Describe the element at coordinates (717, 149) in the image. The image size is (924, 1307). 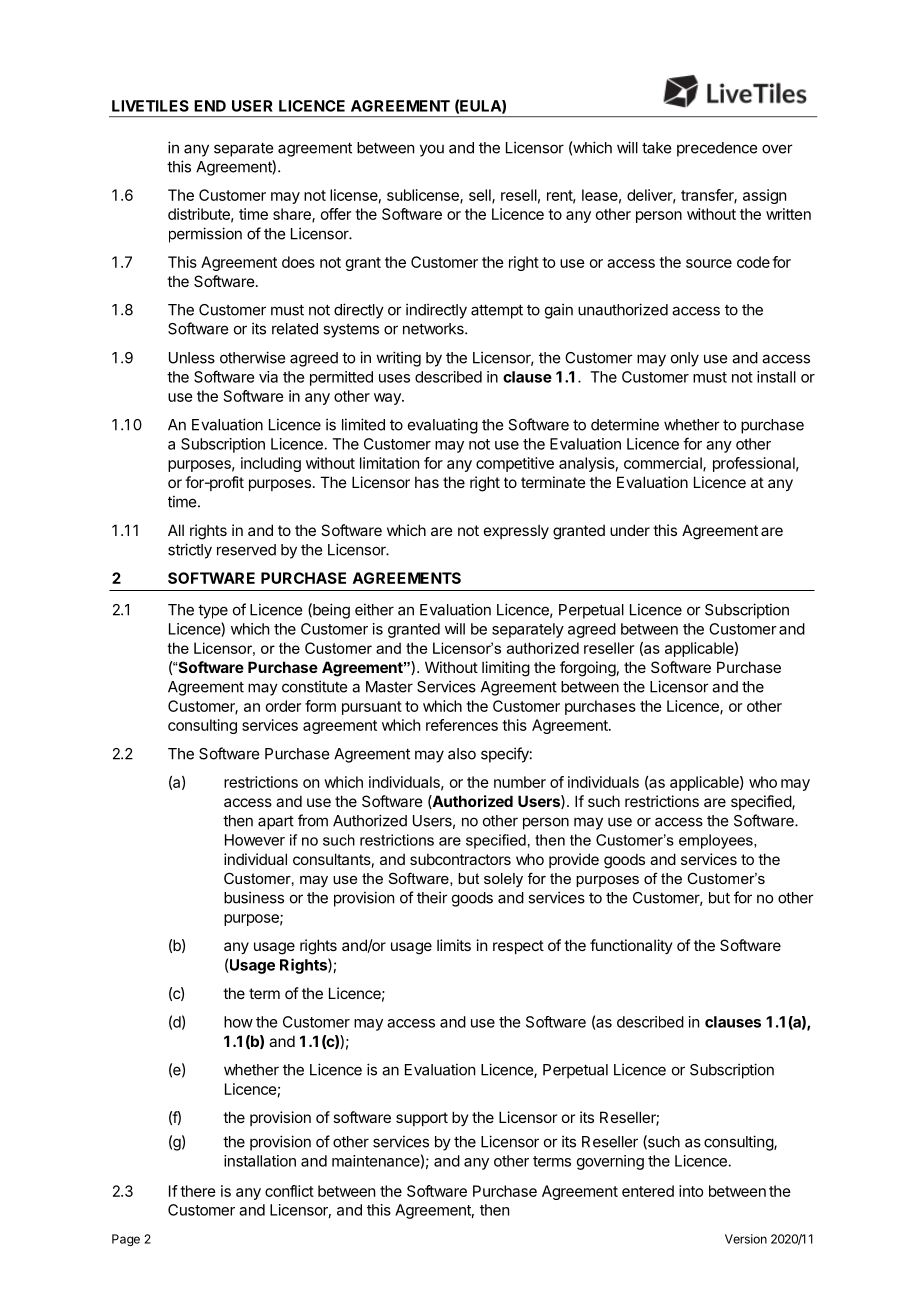
I see `precedence` at that location.
